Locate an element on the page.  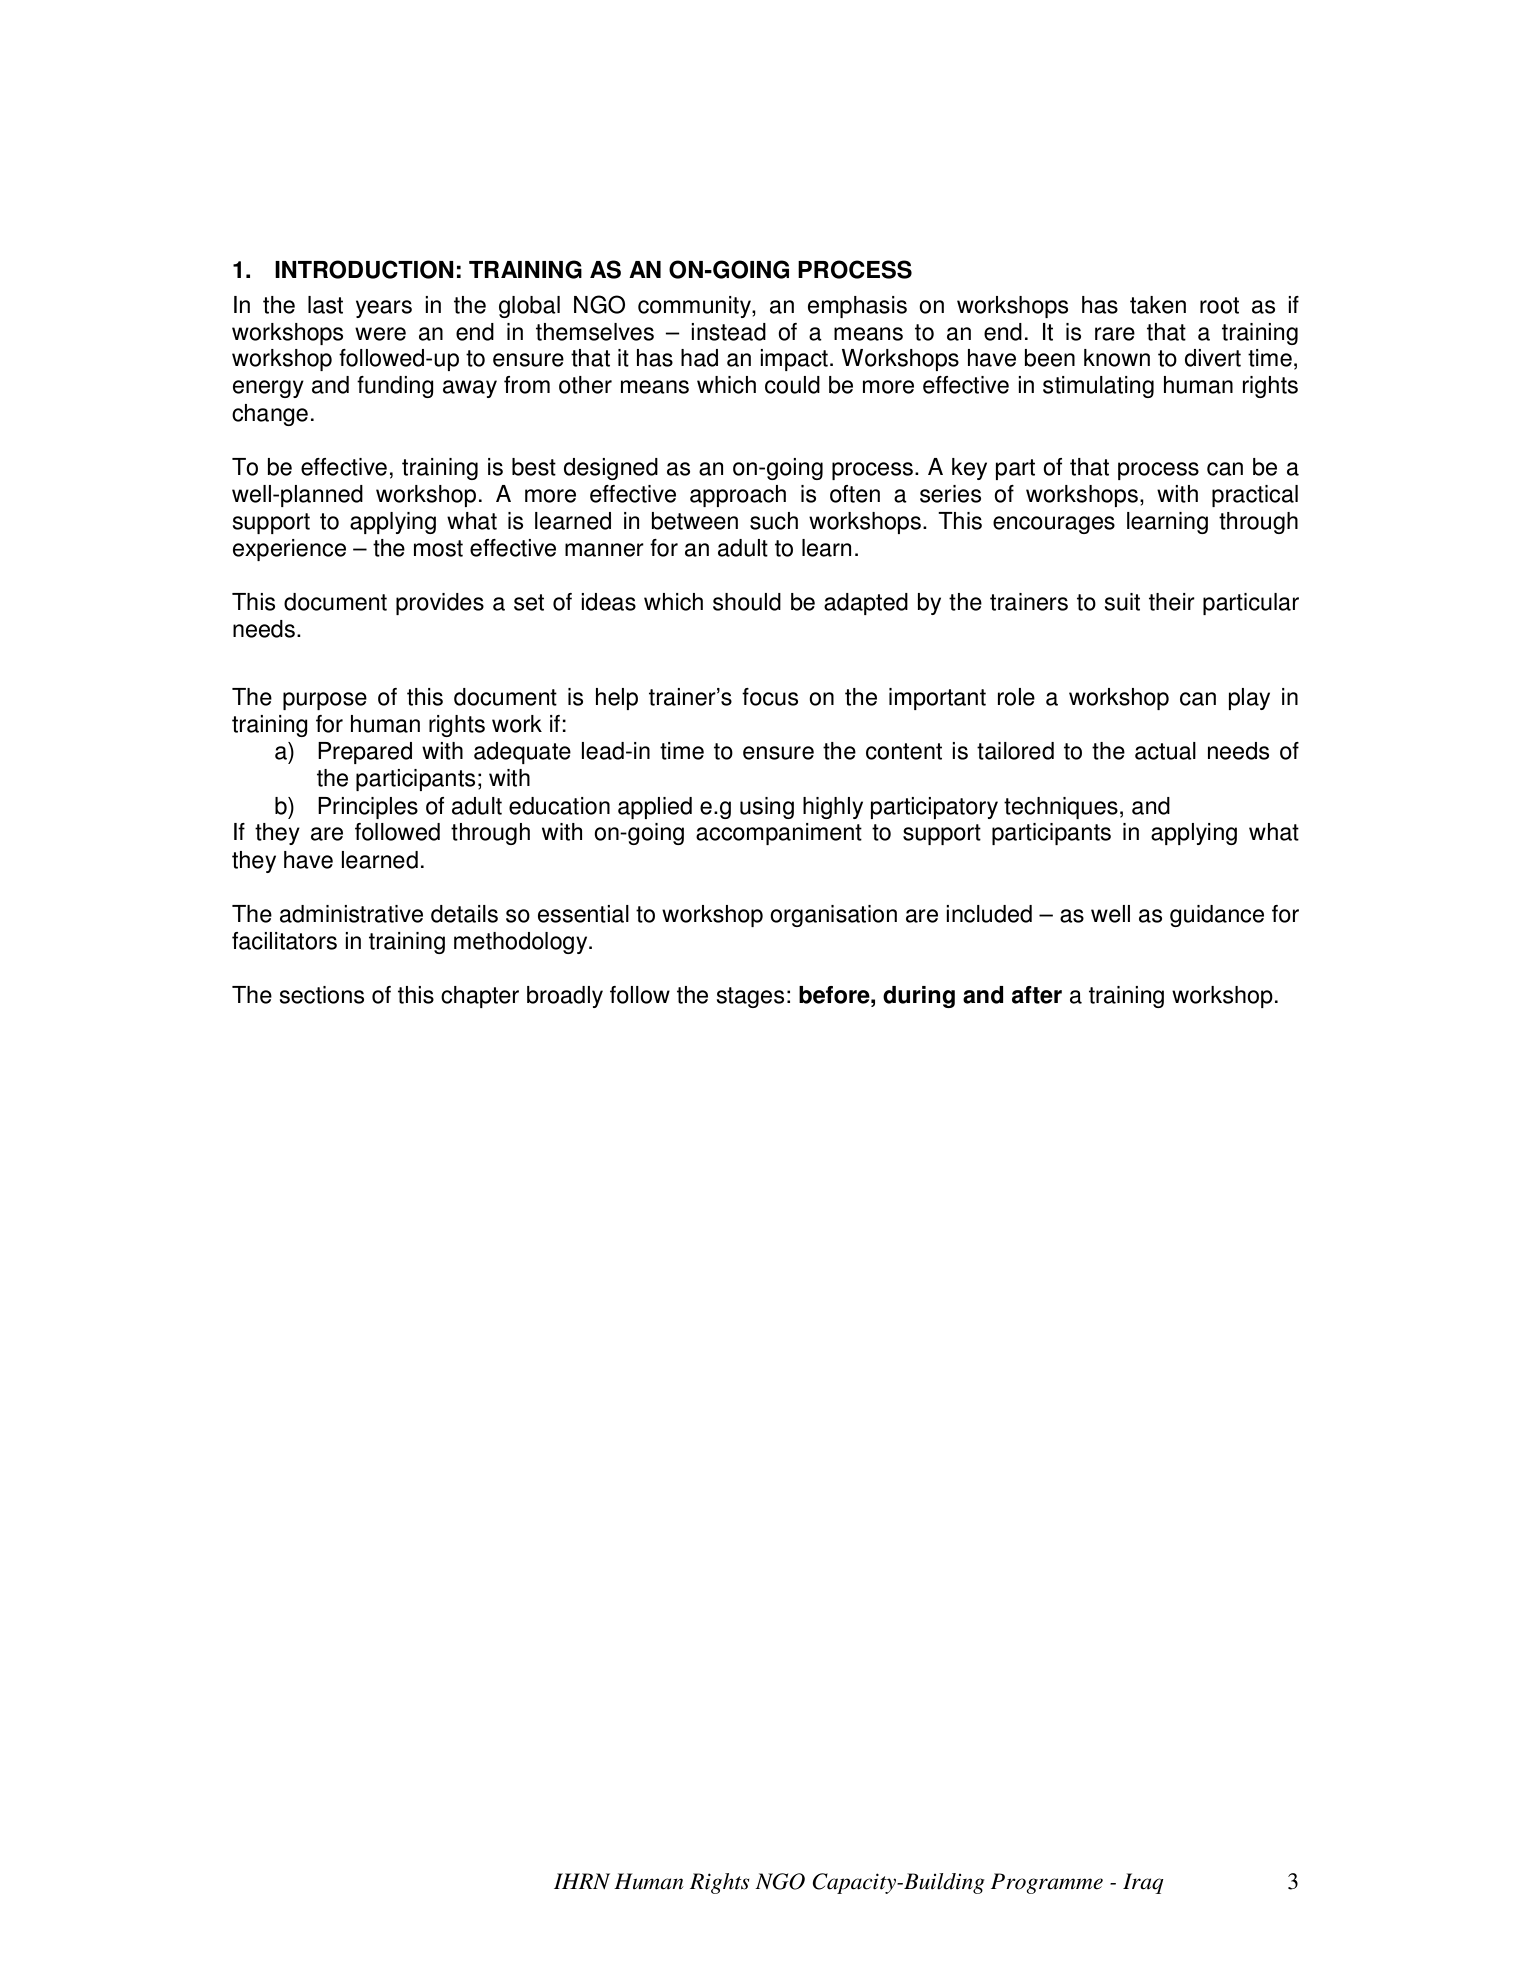
taken is located at coordinates (1158, 305).
